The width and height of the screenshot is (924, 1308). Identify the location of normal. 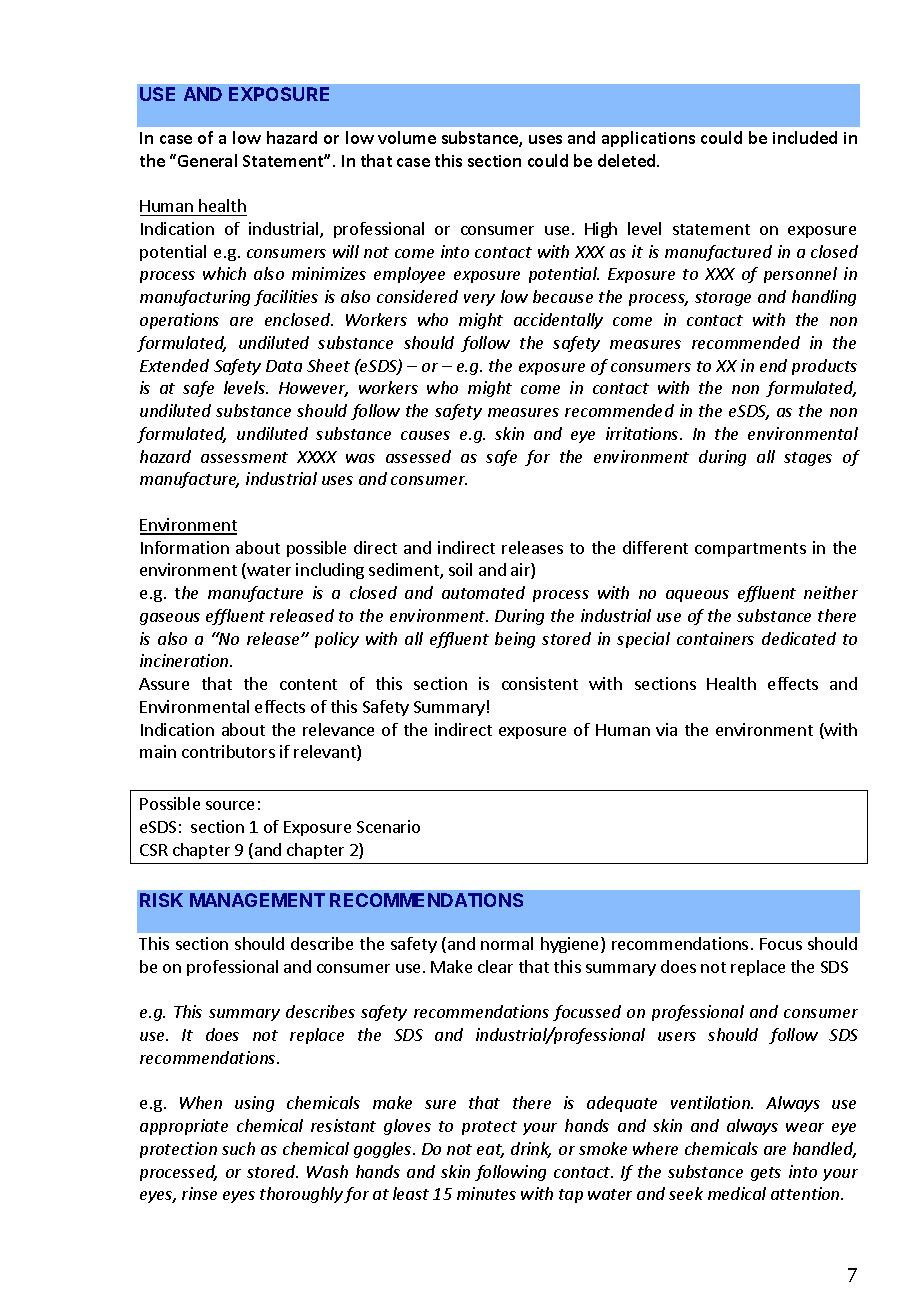
(507, 943).
